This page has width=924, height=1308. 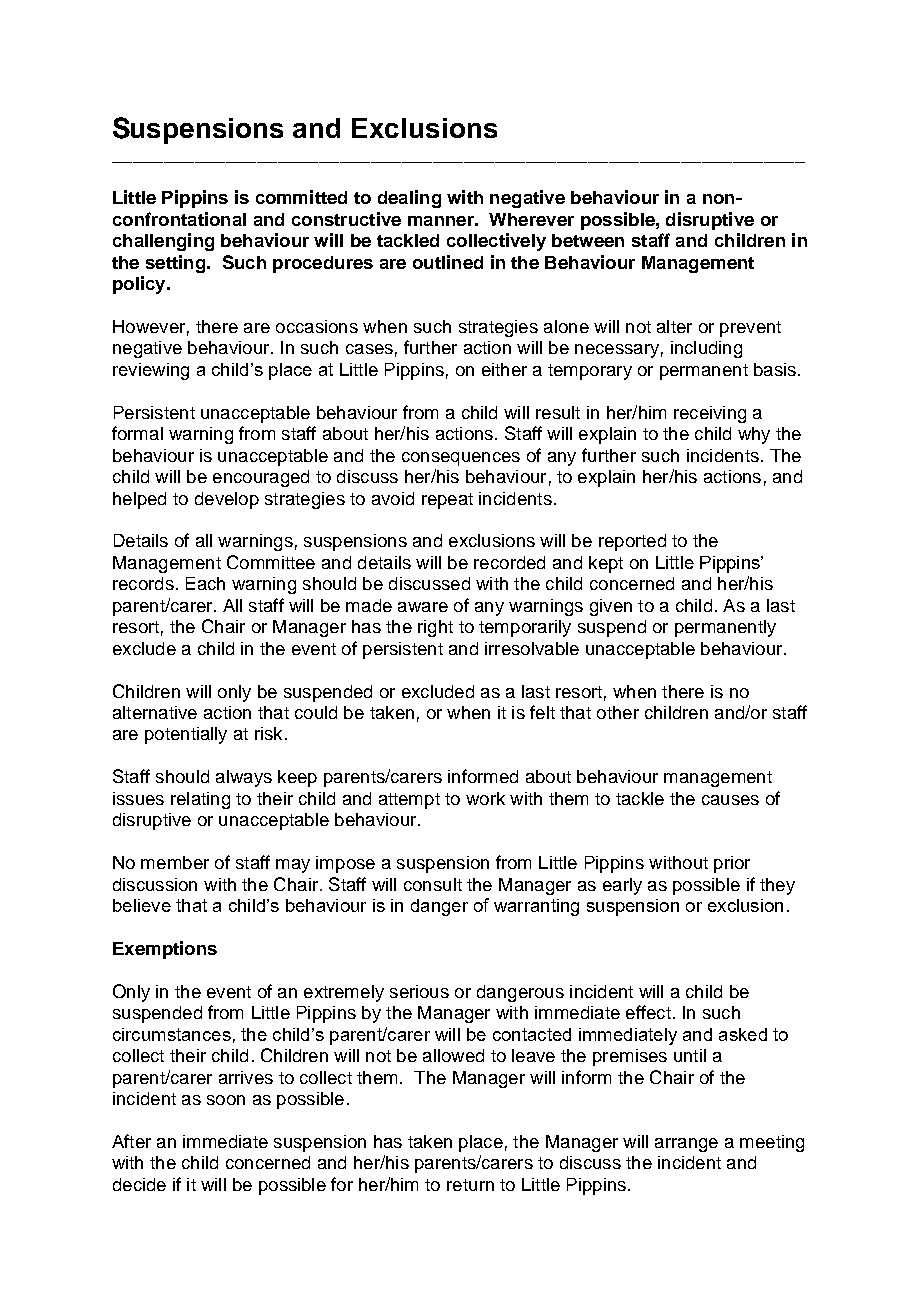 I want to click on Each, so click(x=205, y=583).
